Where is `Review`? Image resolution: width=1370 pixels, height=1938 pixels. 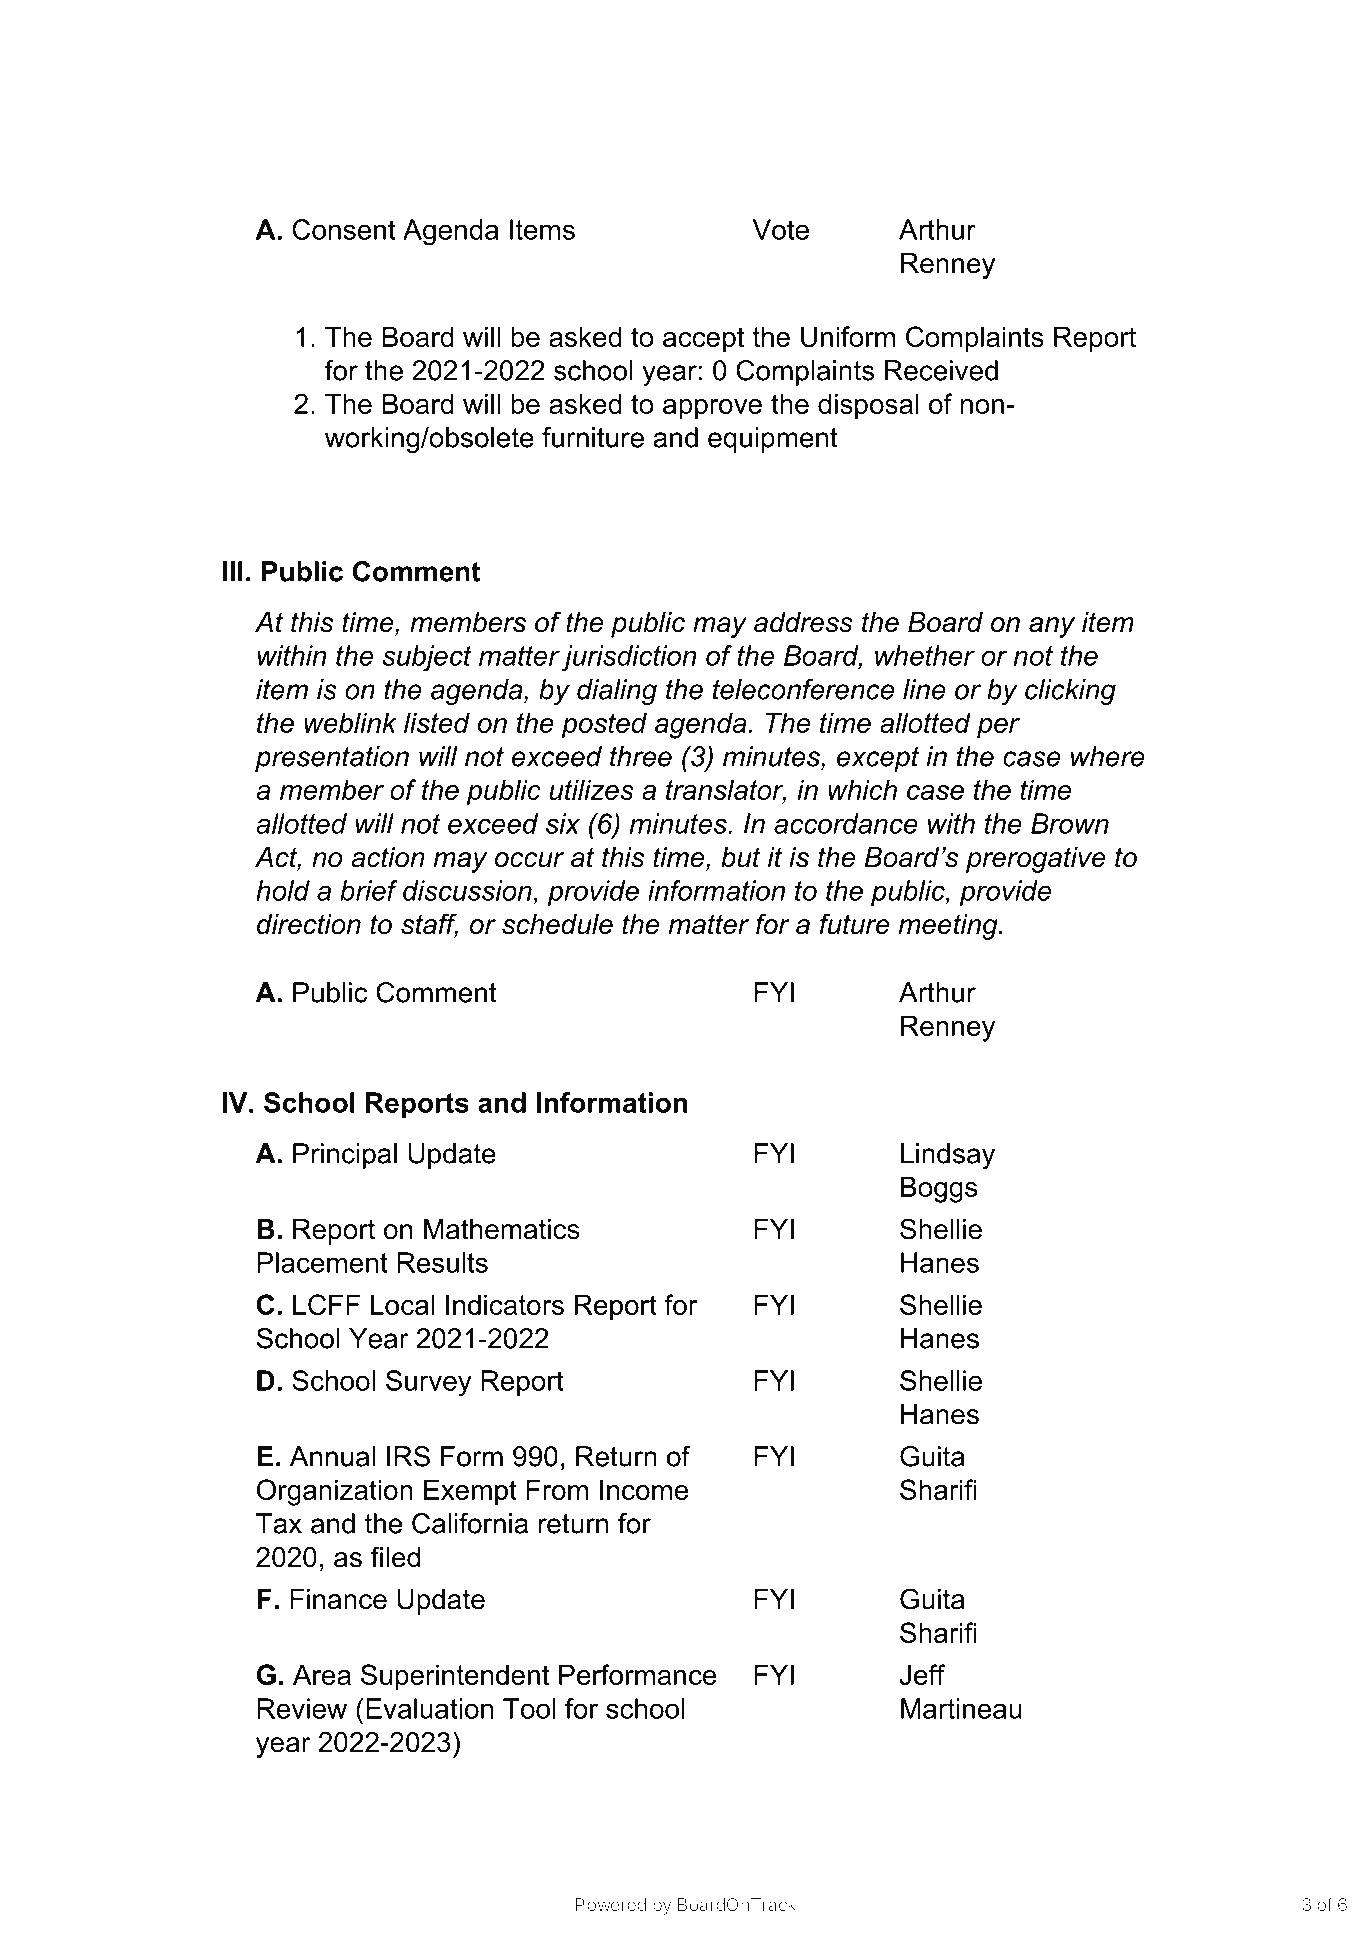 Review is located at coordinates (302, 1708).
